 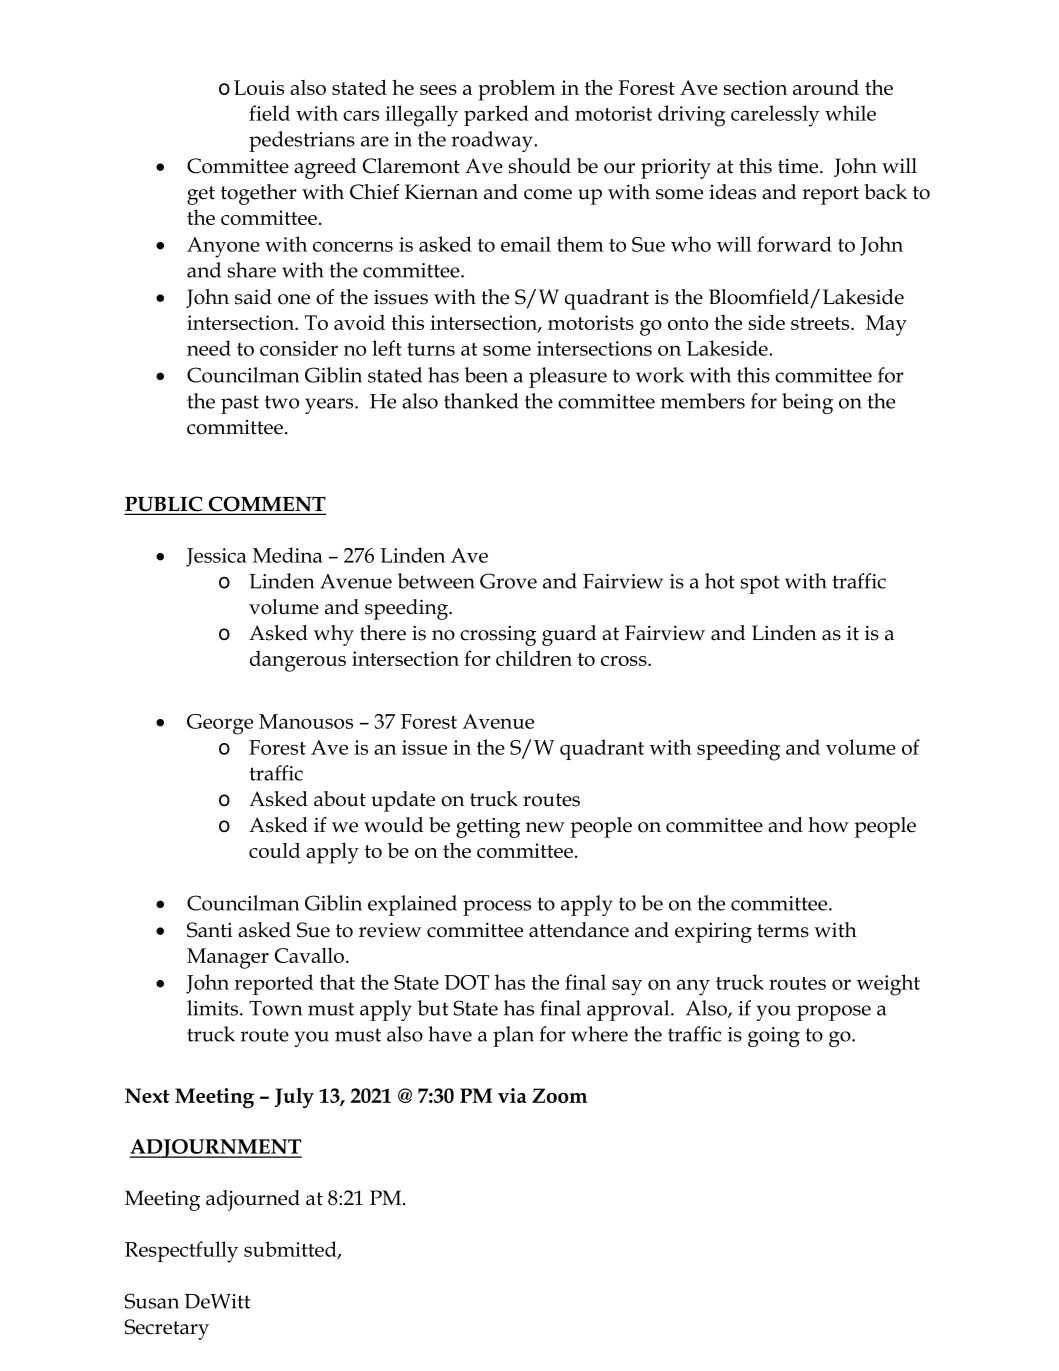 I want to click on pedestrians, so click(x=302, y=141).
